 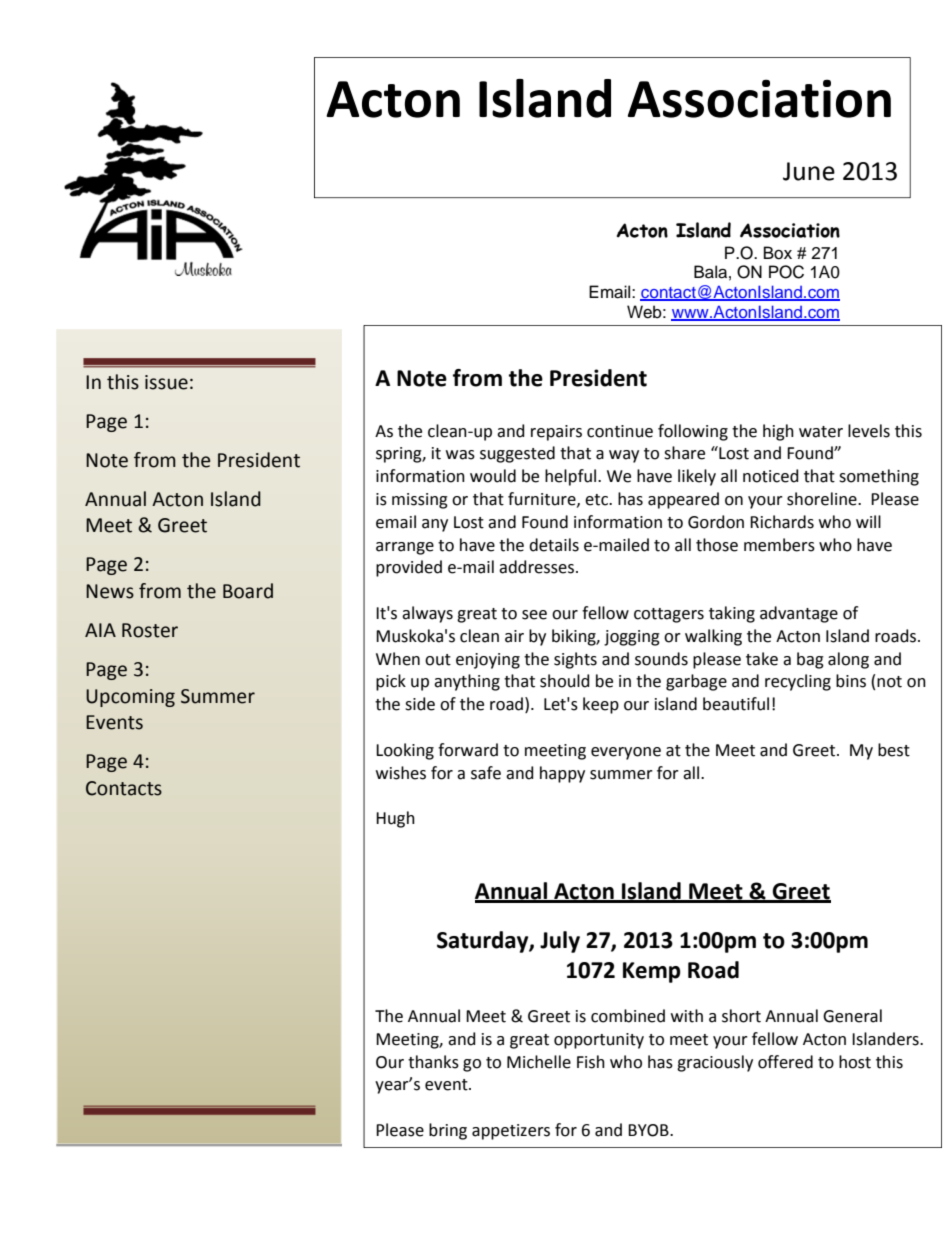 What do you see at coordinates (166, 382) in the screenshot?
I see `issue` at bounding box center [166, 382].
